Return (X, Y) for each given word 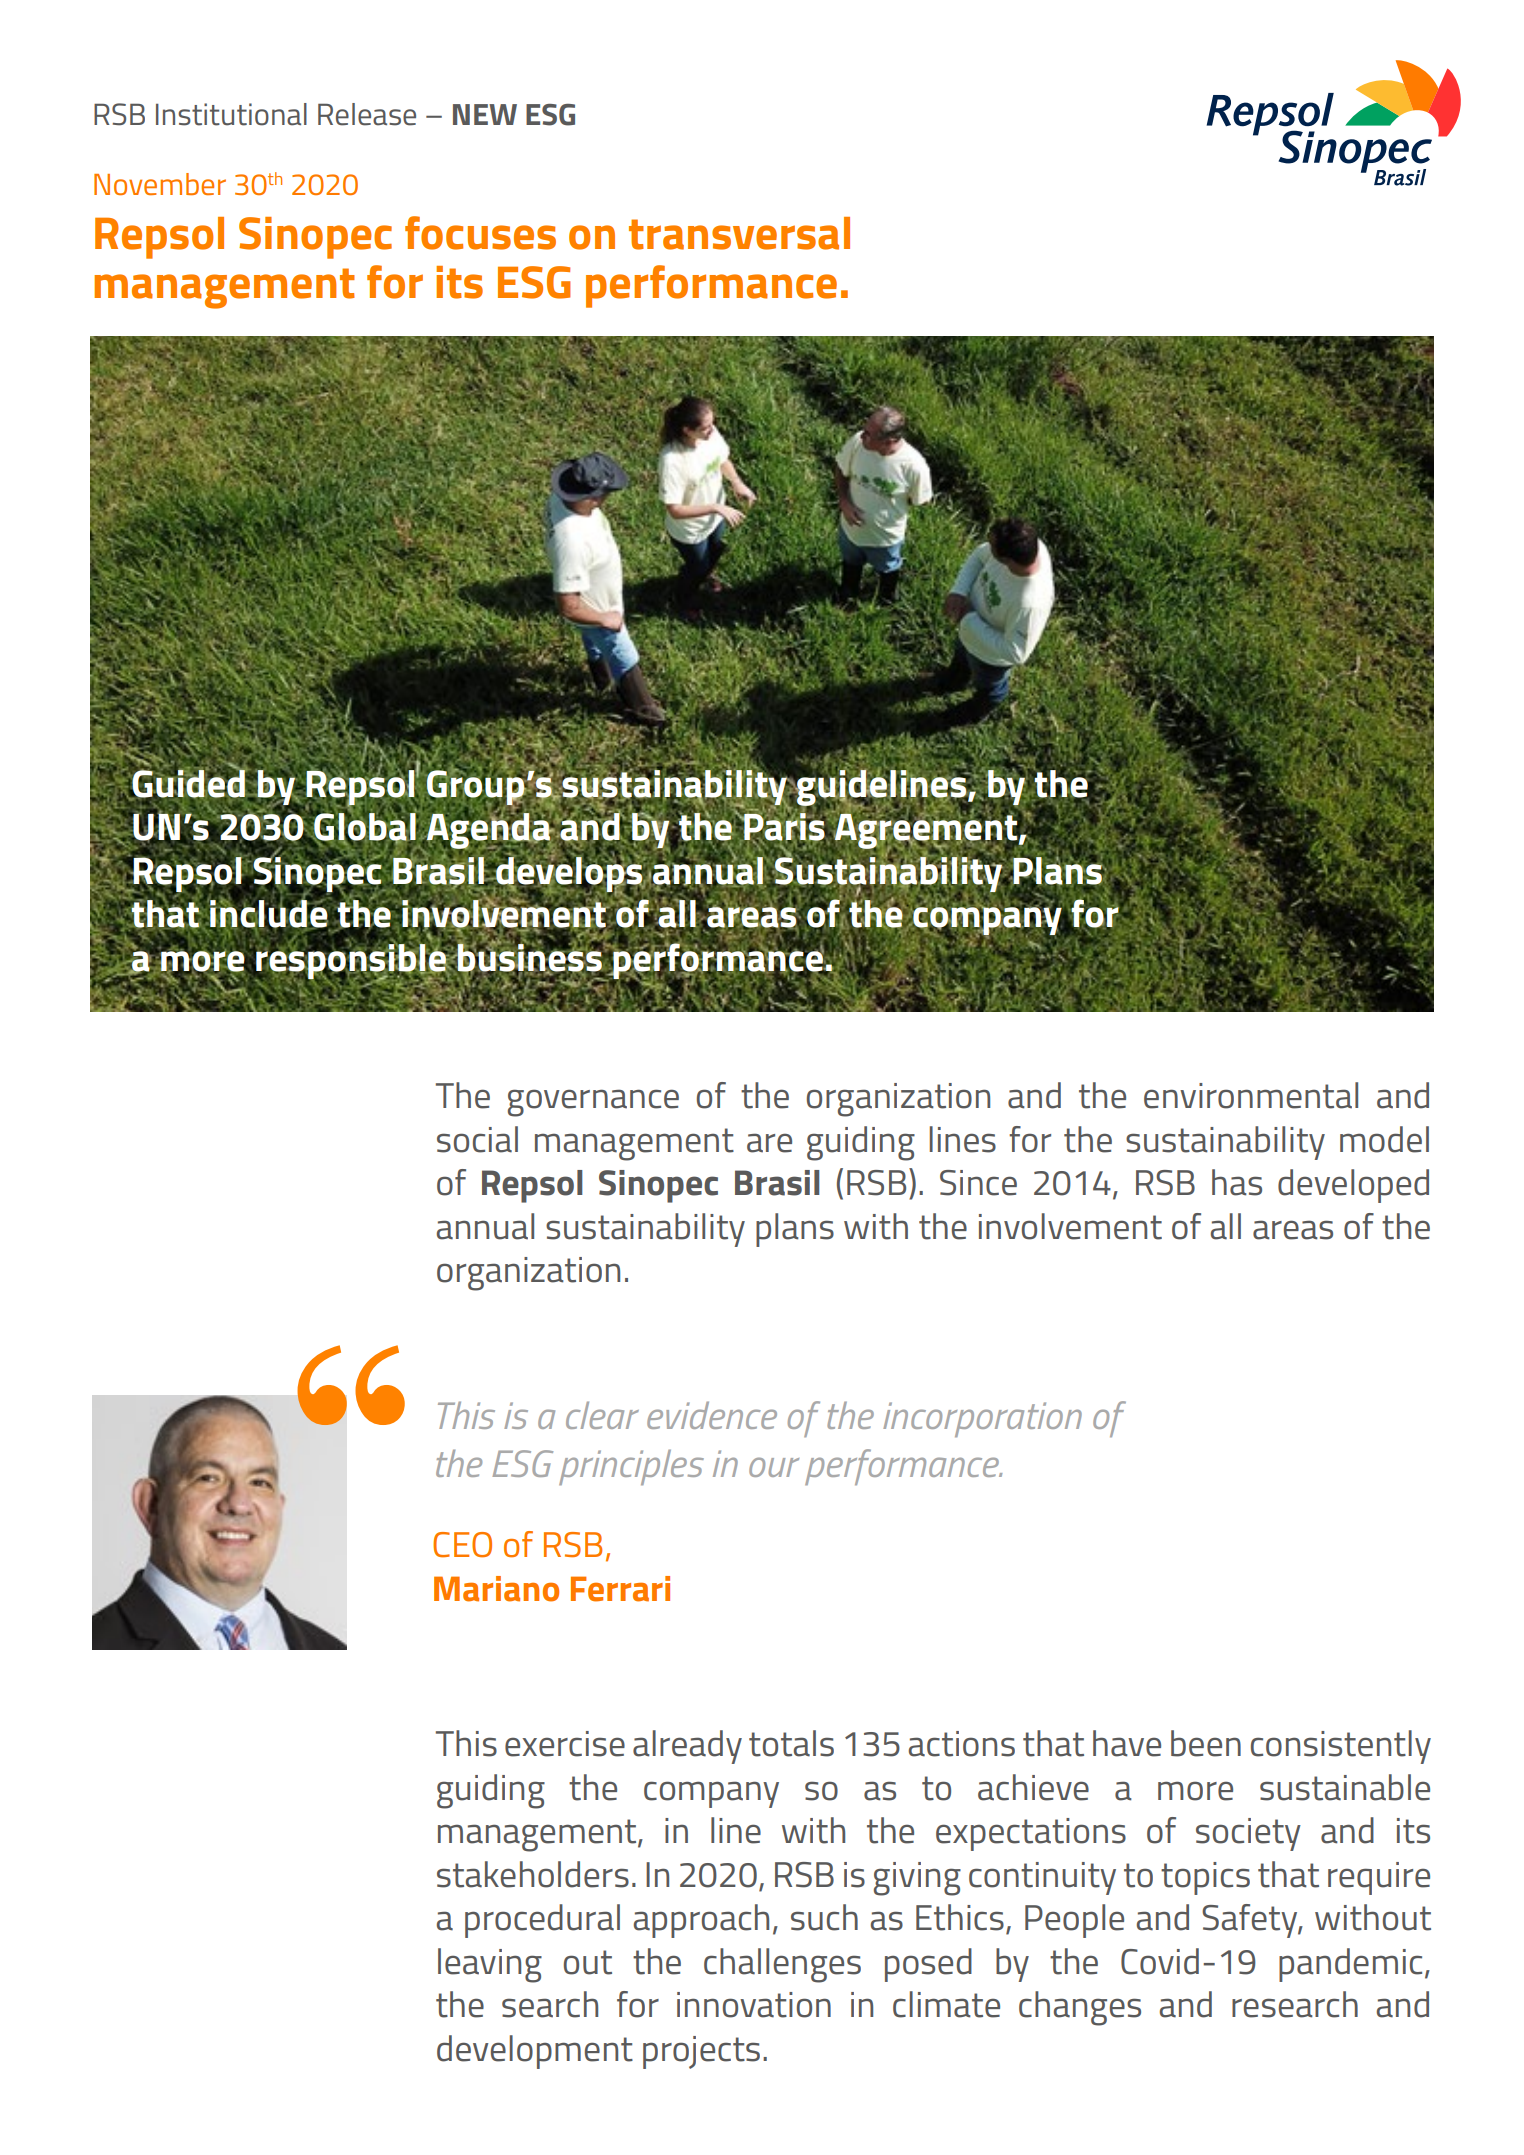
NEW (485, 114)
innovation (754, 2005)
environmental (1251, 1095)
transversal (739, 233)
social (477, 1139)
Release (367, 114)
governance (593, 1103)
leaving (490, 1965)
